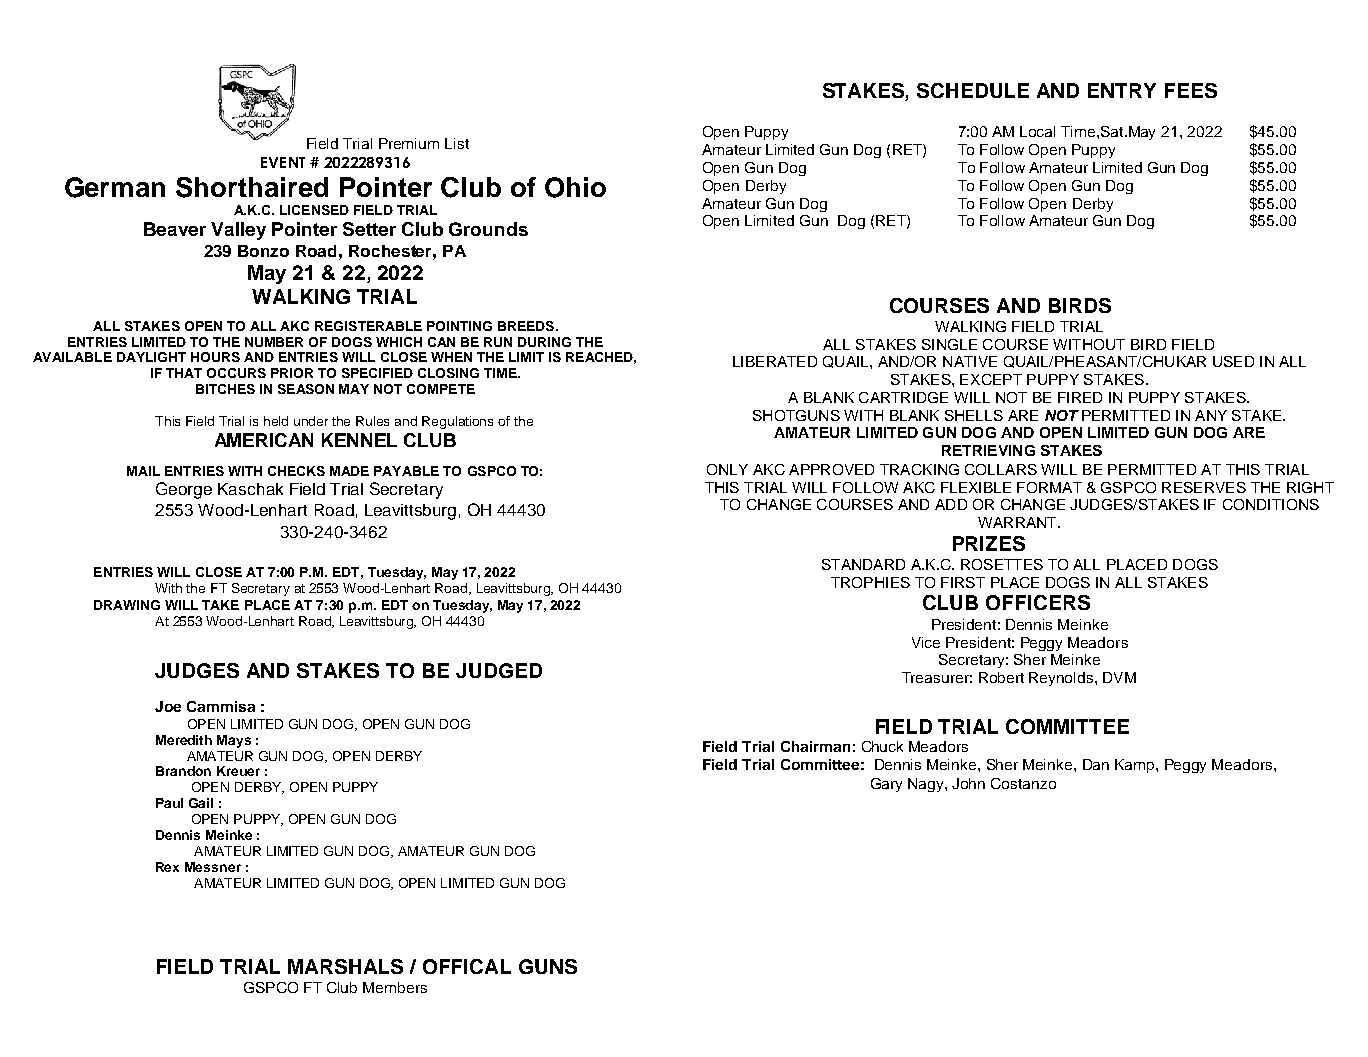 The height and width of the screenshot is (1057, 1368). I want to click on Mays, so click(234, 741).
